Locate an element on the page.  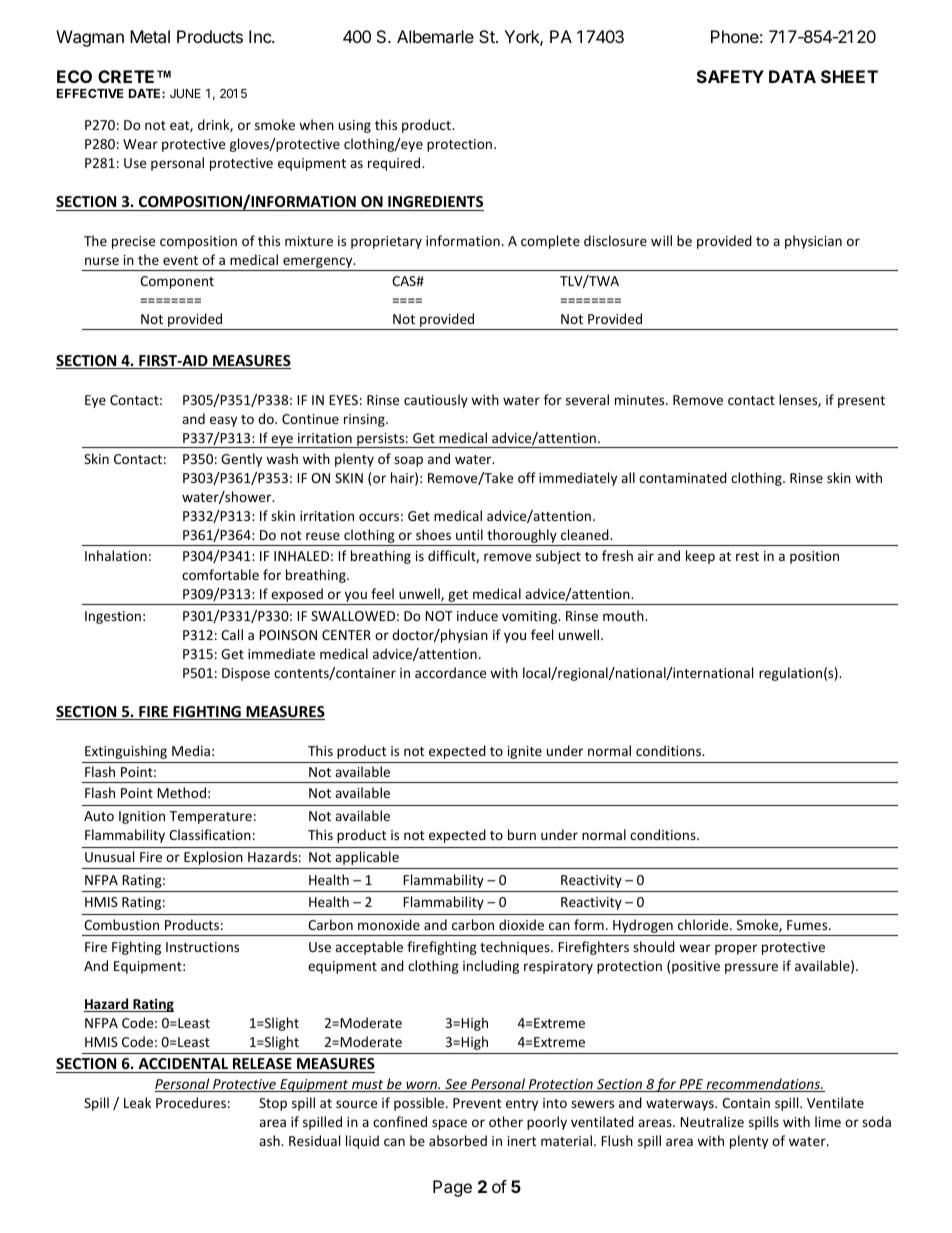
cautiously is located at coordinates (436, 401).
